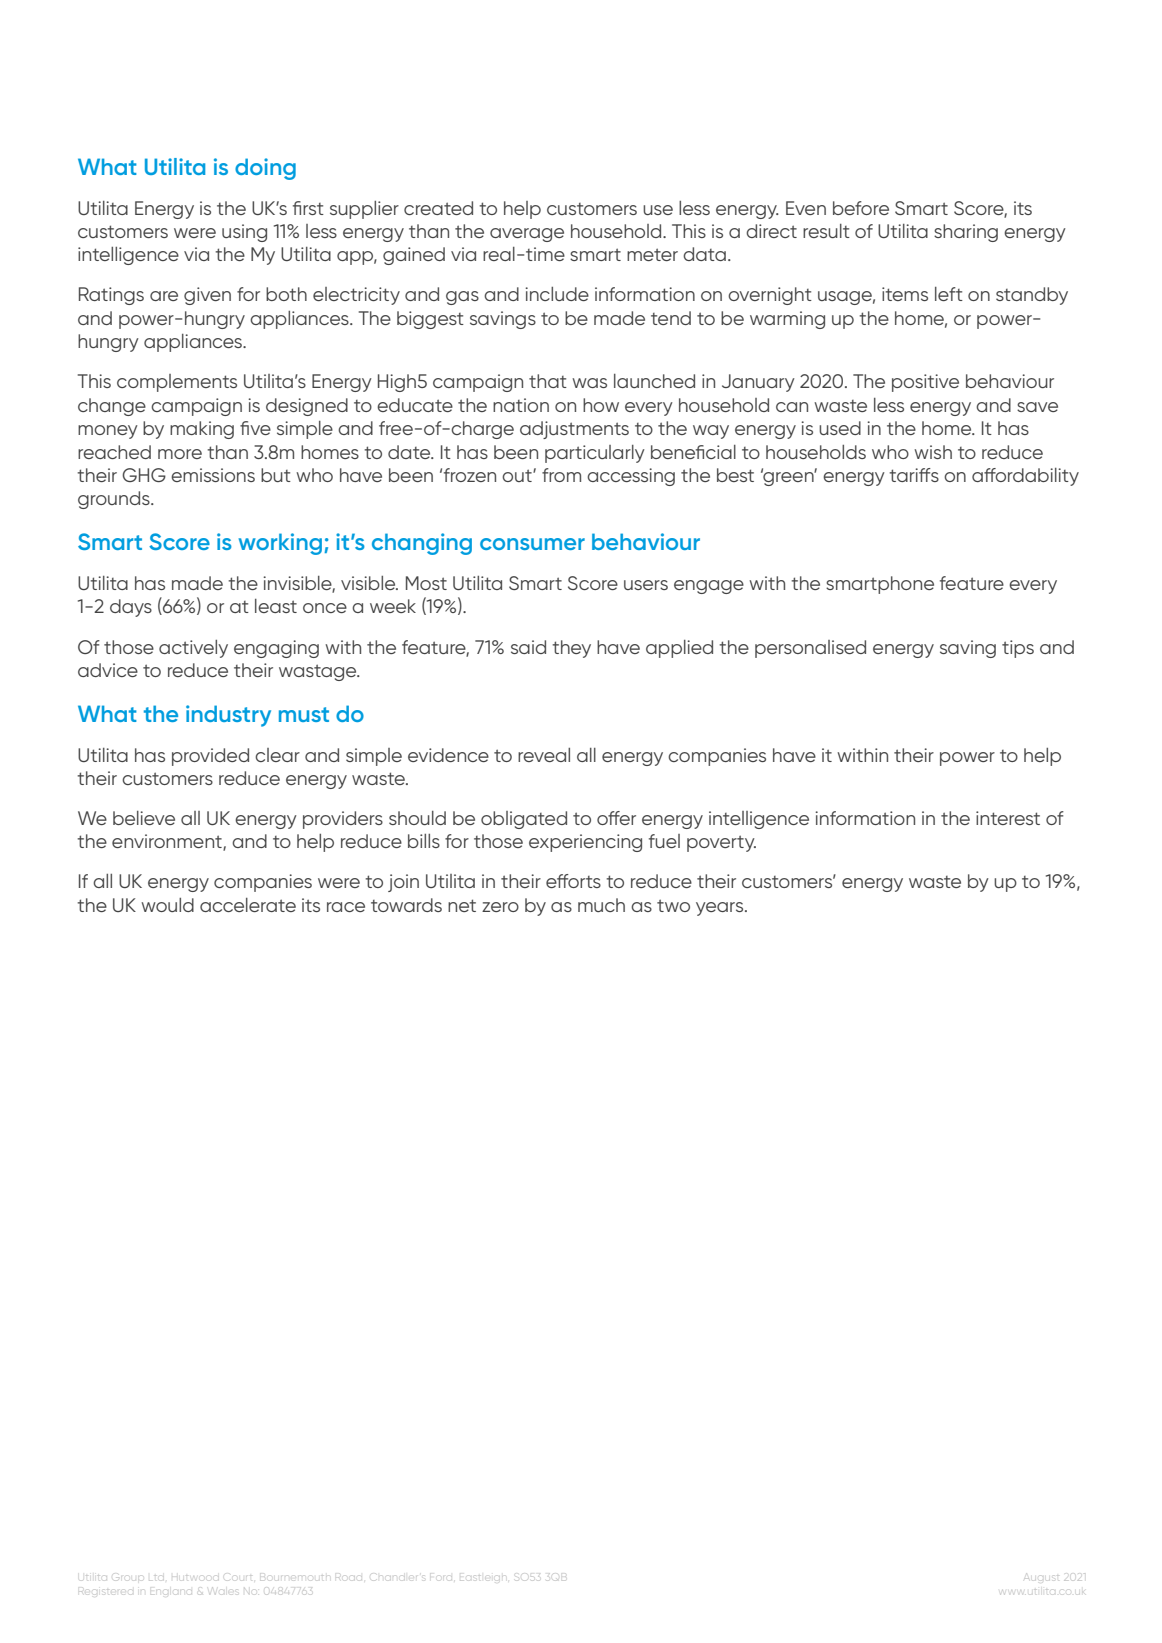  I want to click on Road, so click(350, 1577).
